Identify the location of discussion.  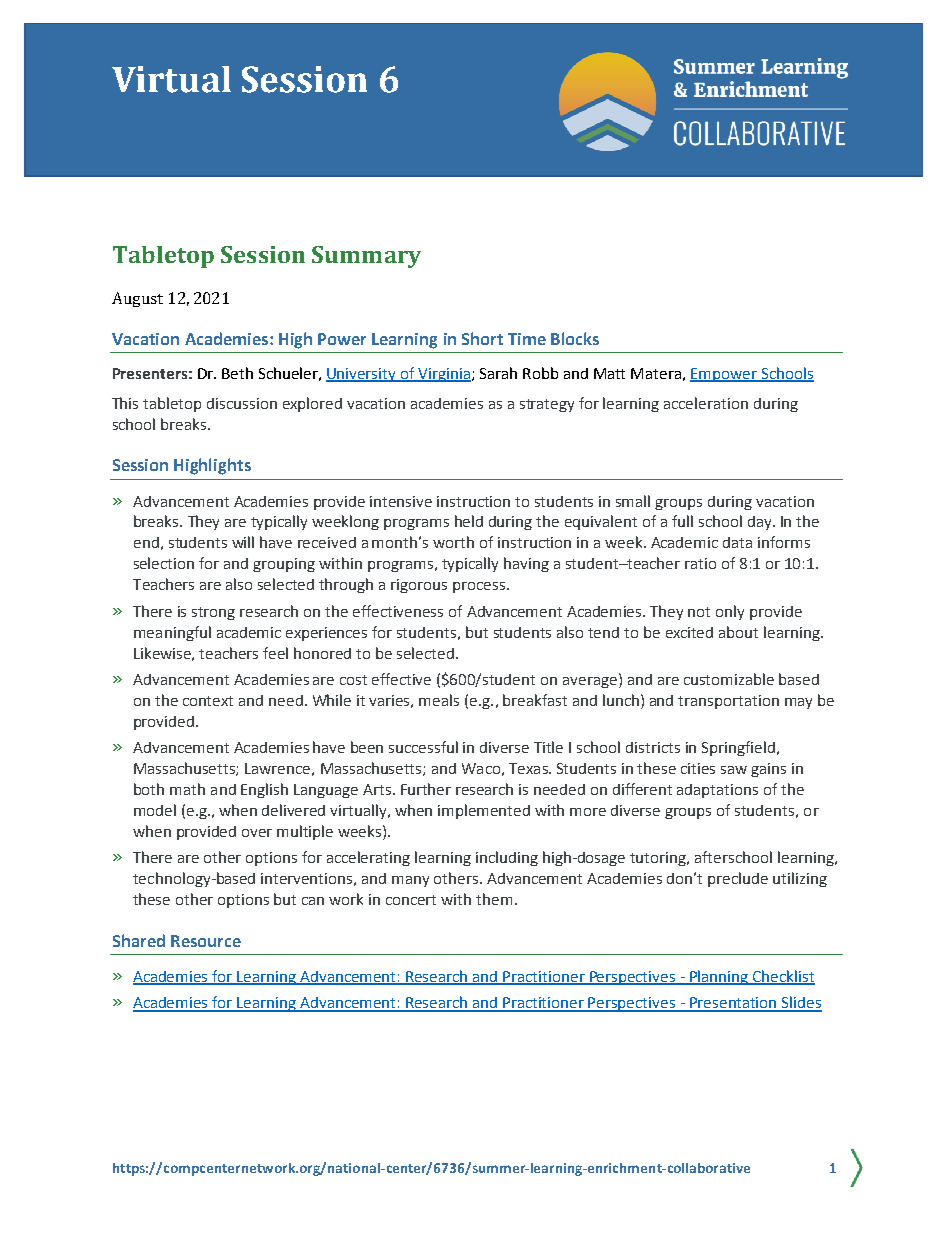
(242, 403).
